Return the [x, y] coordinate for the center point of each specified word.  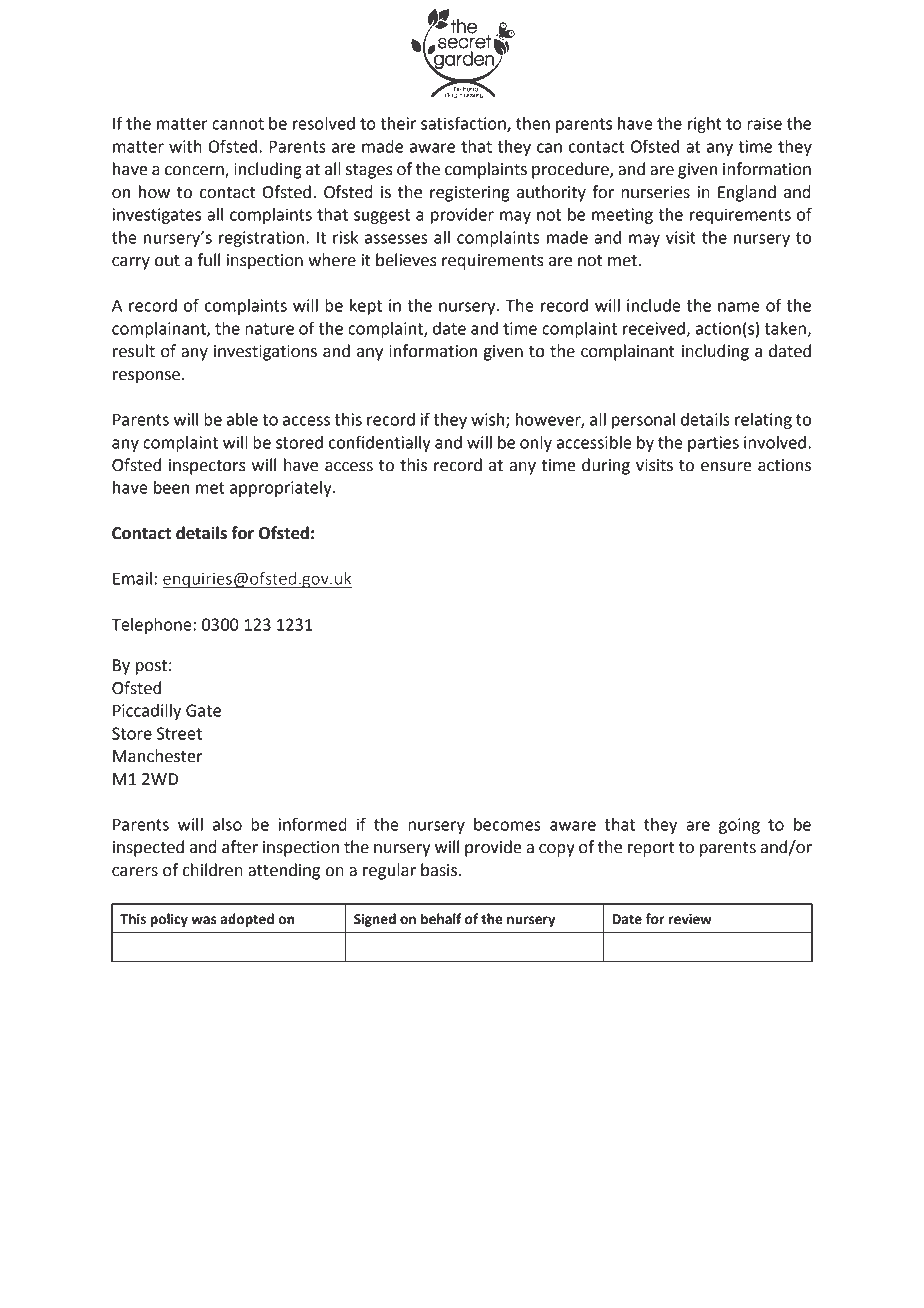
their [398, 123]
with [185, 146]
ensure [726, 467]
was [204, 920]
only [536, 444]
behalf [441, 919]
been [171, 487]
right [705, 125]
